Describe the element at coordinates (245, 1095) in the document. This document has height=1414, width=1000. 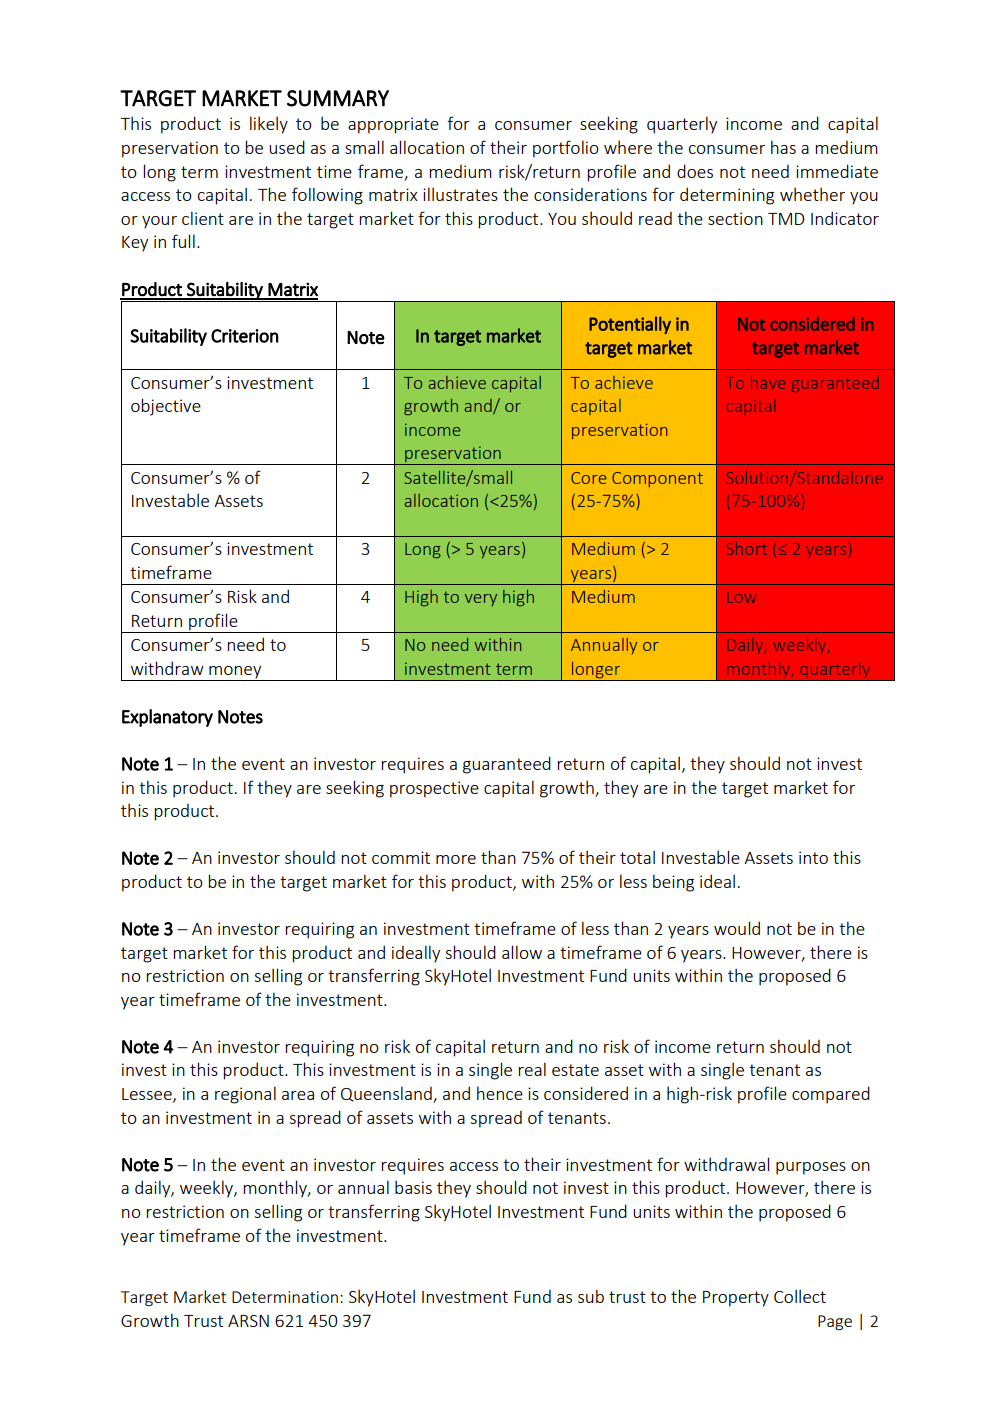
I see `regional` at that location.
